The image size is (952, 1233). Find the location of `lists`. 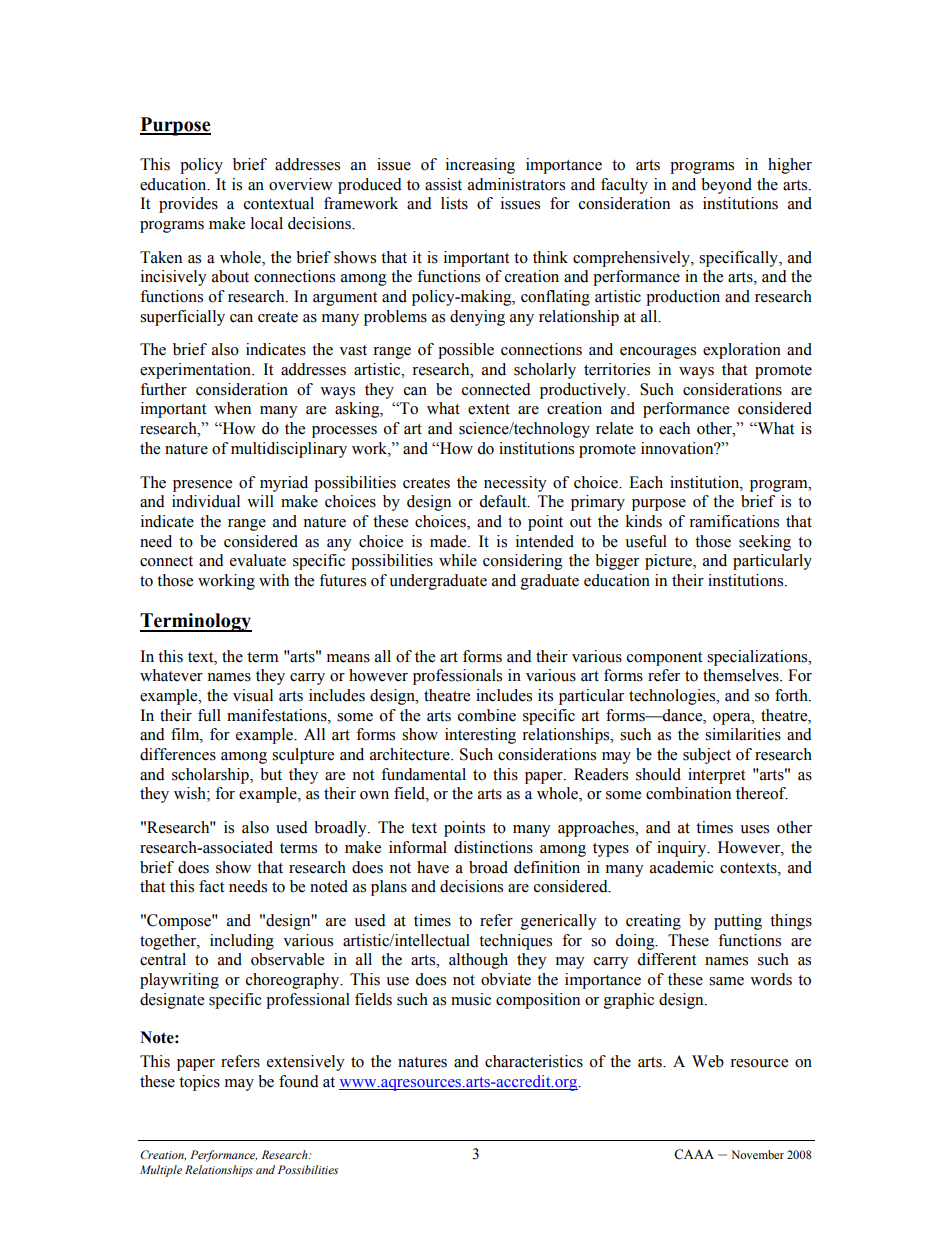

lists is located at coordinates (454, 203).
